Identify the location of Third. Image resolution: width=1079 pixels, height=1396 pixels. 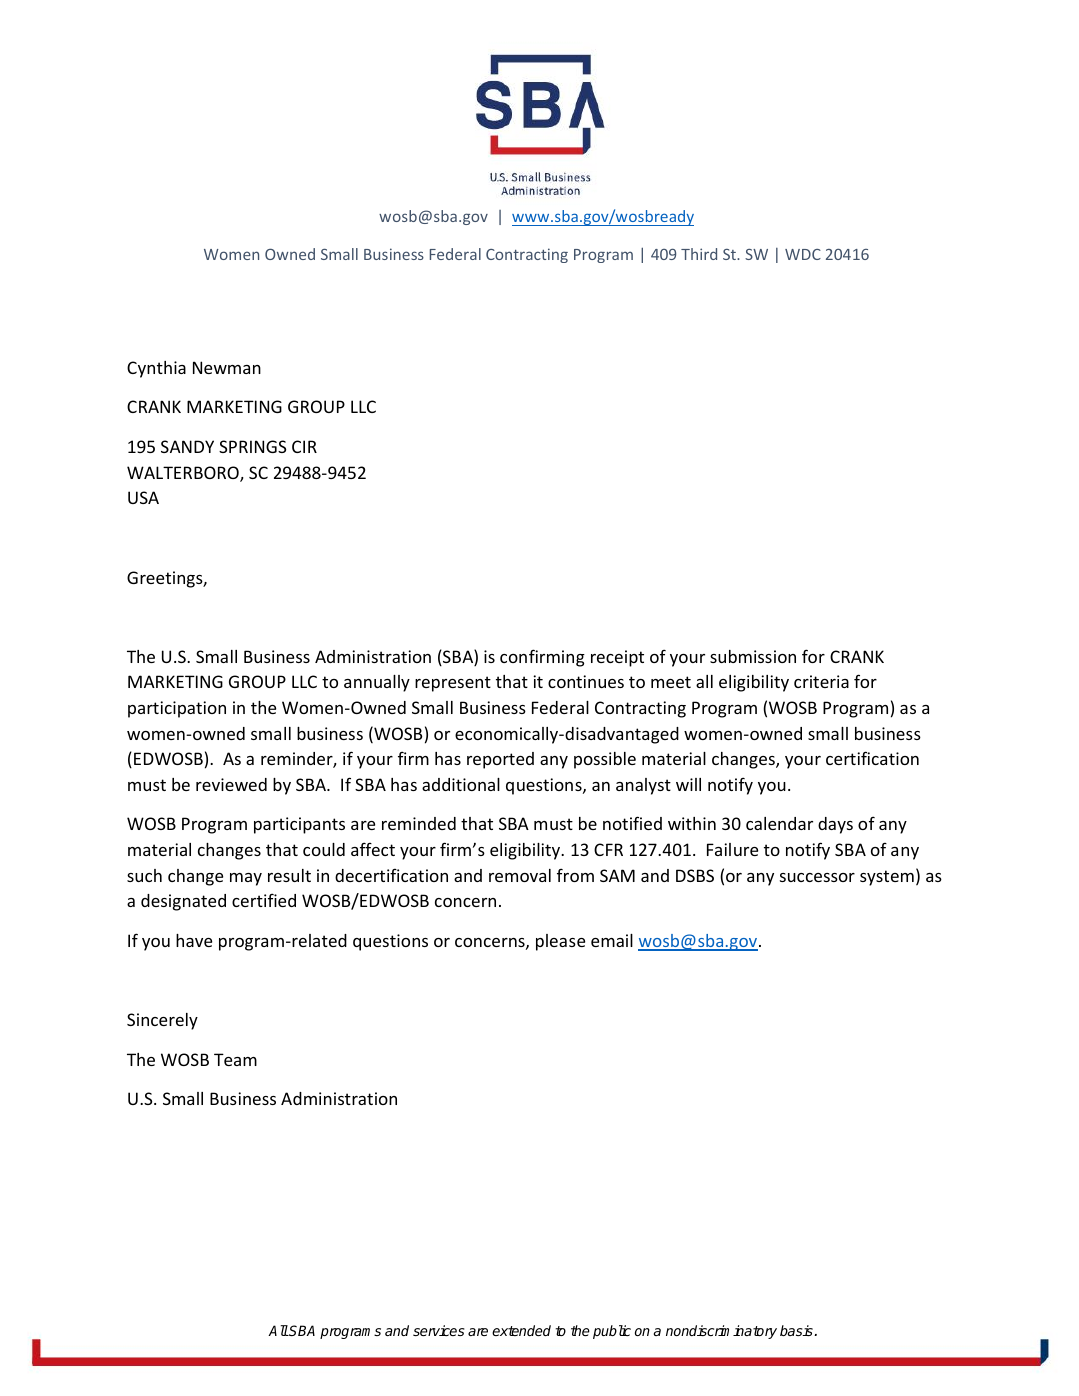
(699, 254).
